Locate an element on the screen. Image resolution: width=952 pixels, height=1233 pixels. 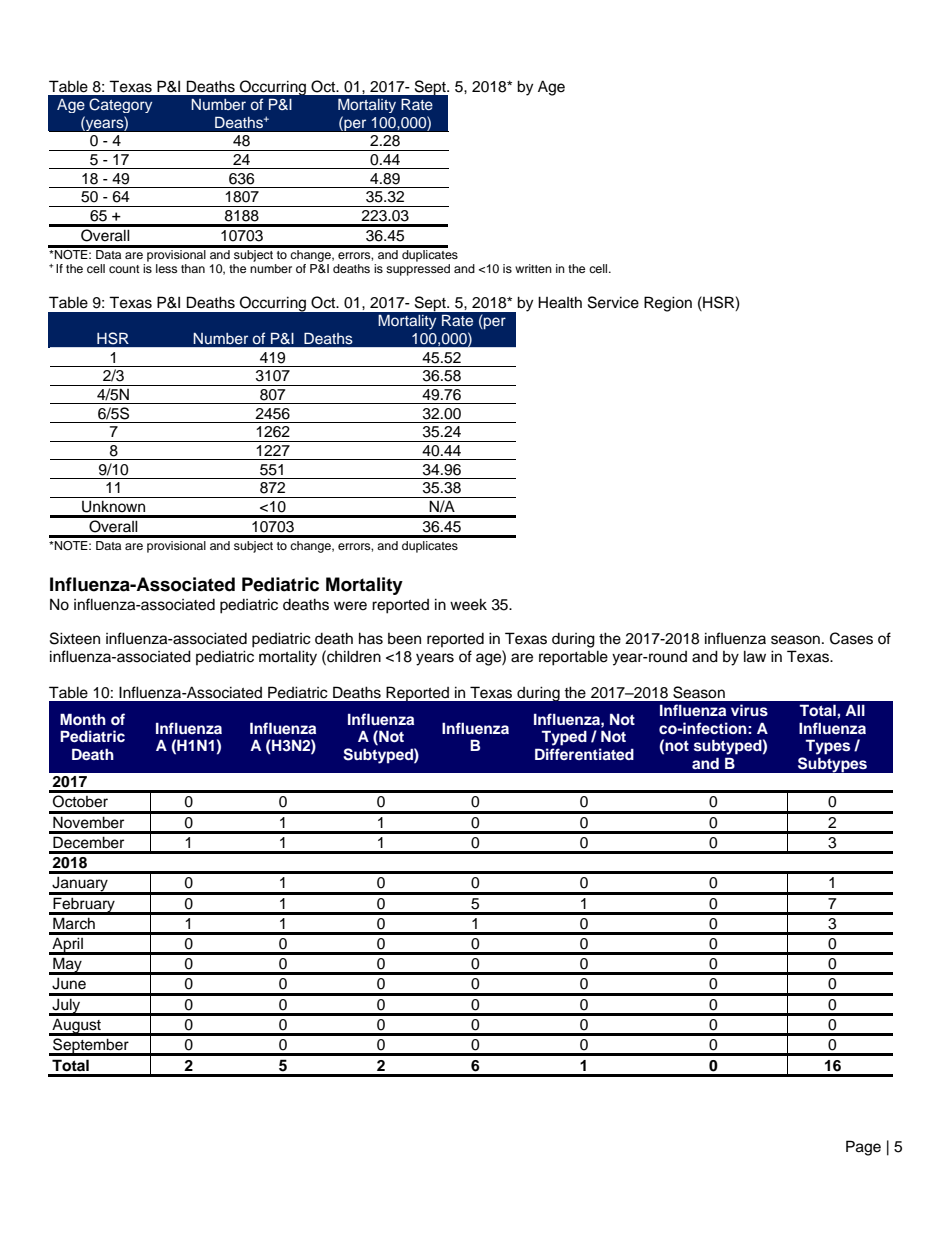
Differentiated is located at coordinates (584, 754).
